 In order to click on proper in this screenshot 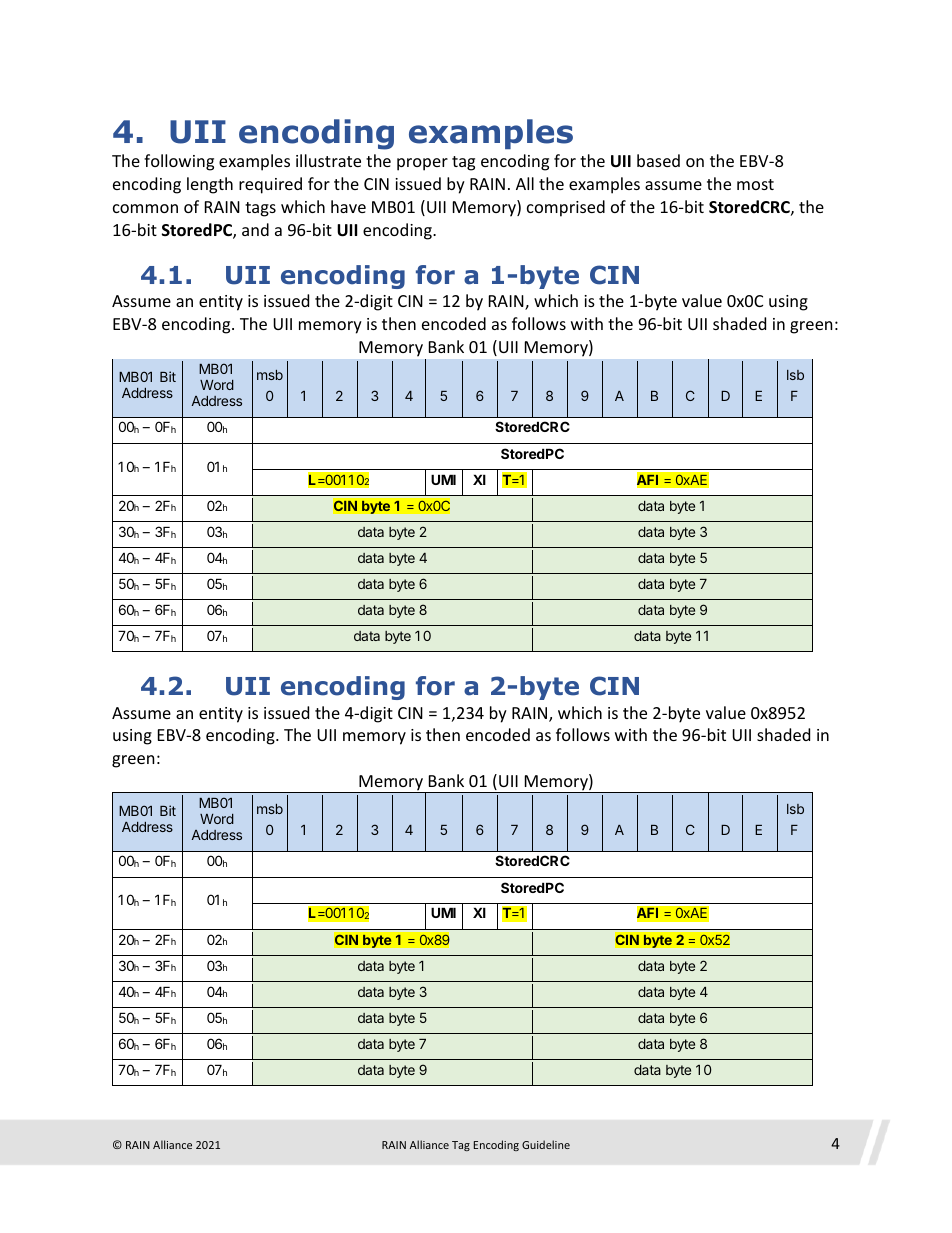, I will do `click(422, 164)`.
